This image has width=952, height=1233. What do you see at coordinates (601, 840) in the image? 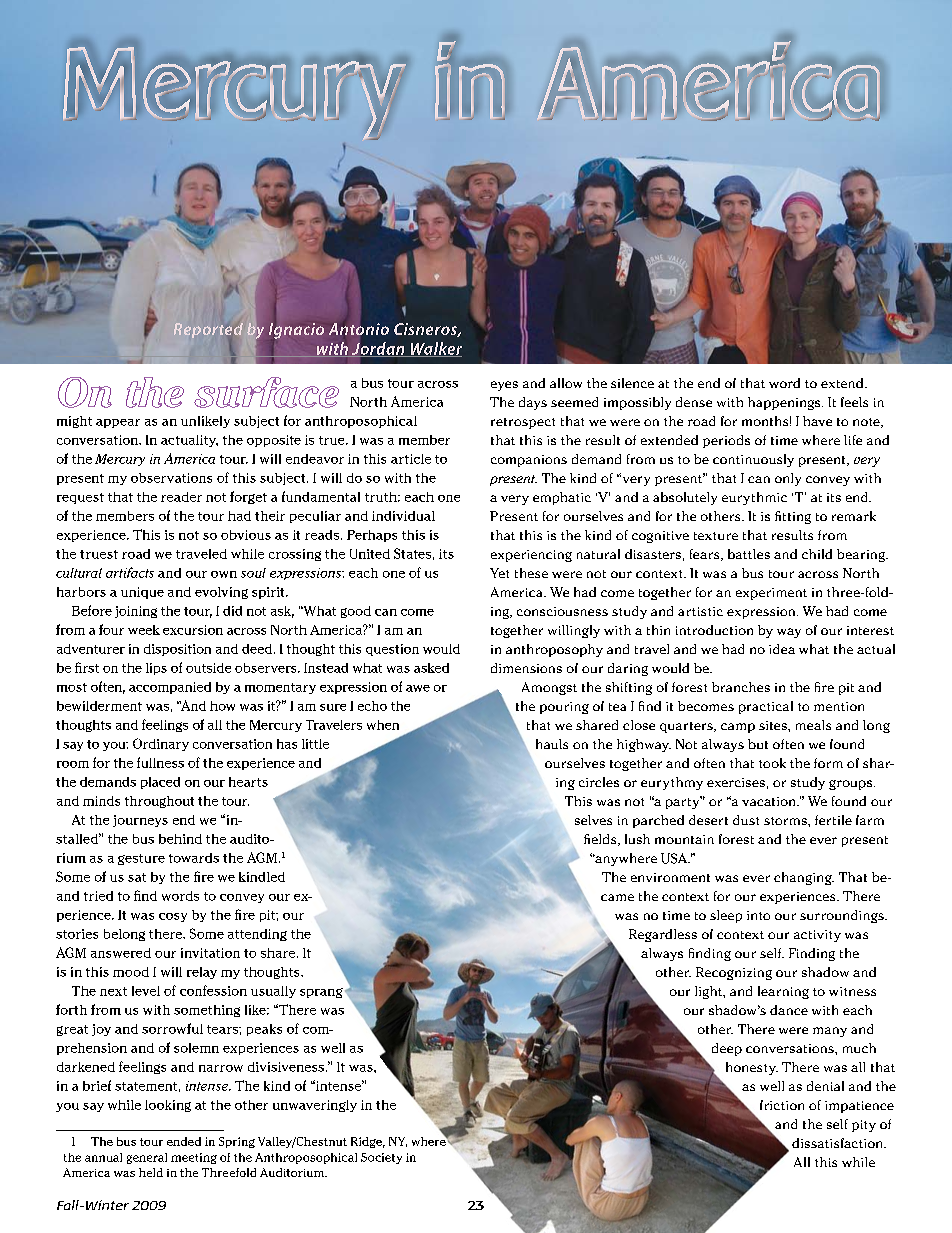
I see `fields` at bounding box center [601, 840].
